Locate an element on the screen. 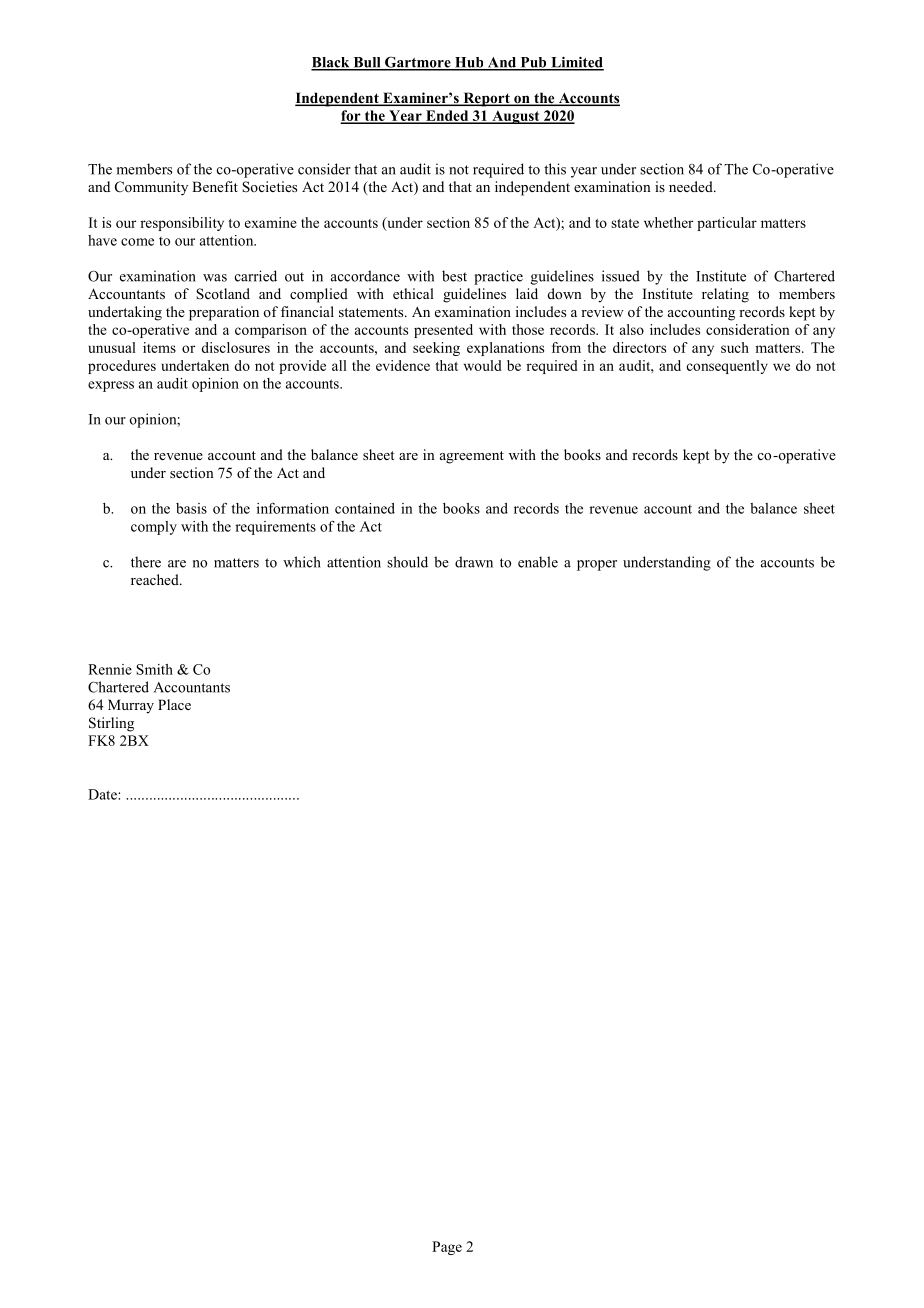 This screenshot has height=1308, width=924. Stirling is located at coordinates (111, 724).
